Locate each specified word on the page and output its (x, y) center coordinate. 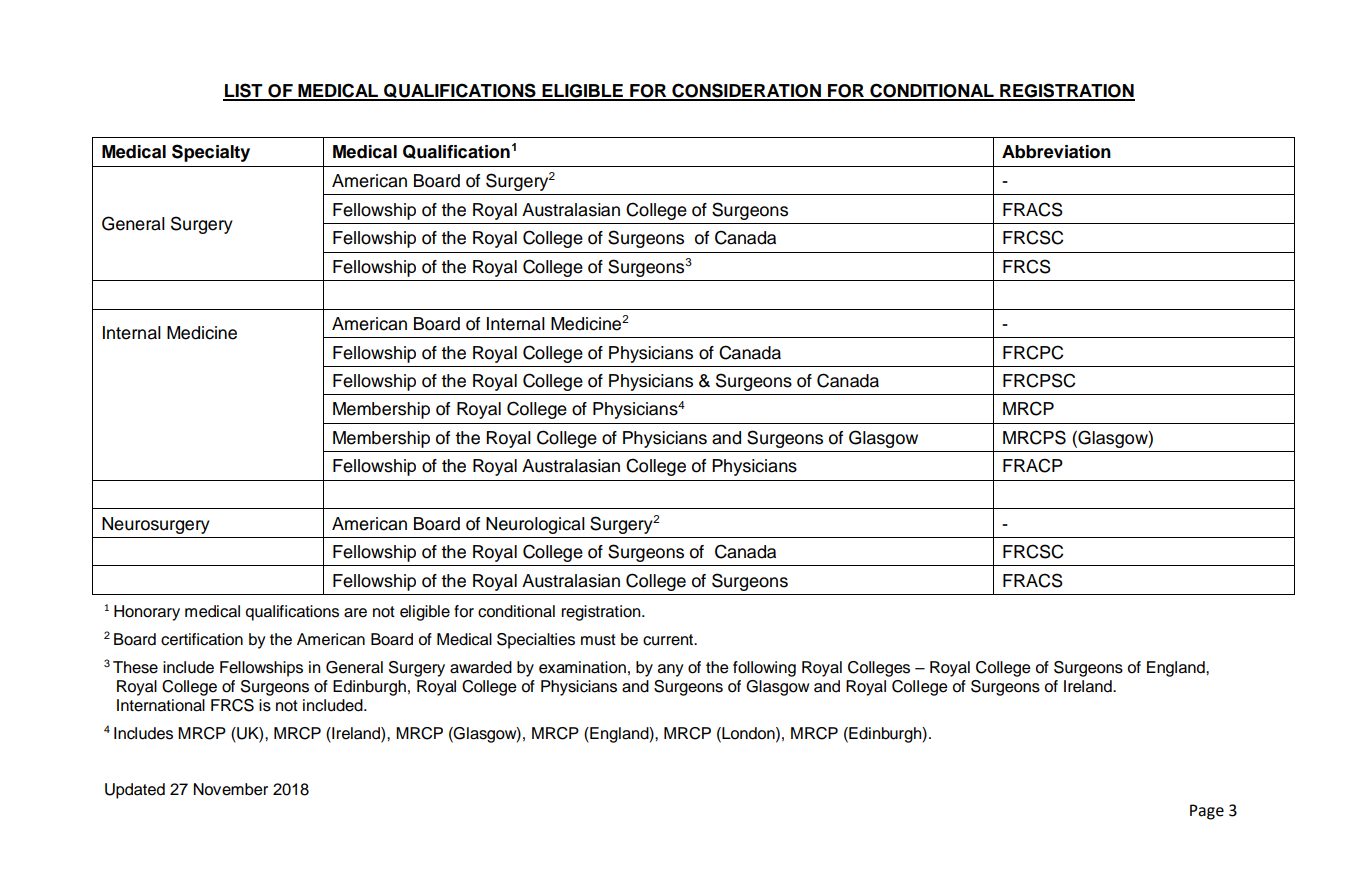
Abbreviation (1056, 152)
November (230, 789)
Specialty (211, 153)
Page (1207, 812)
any (671, 670)
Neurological (535, 525)
